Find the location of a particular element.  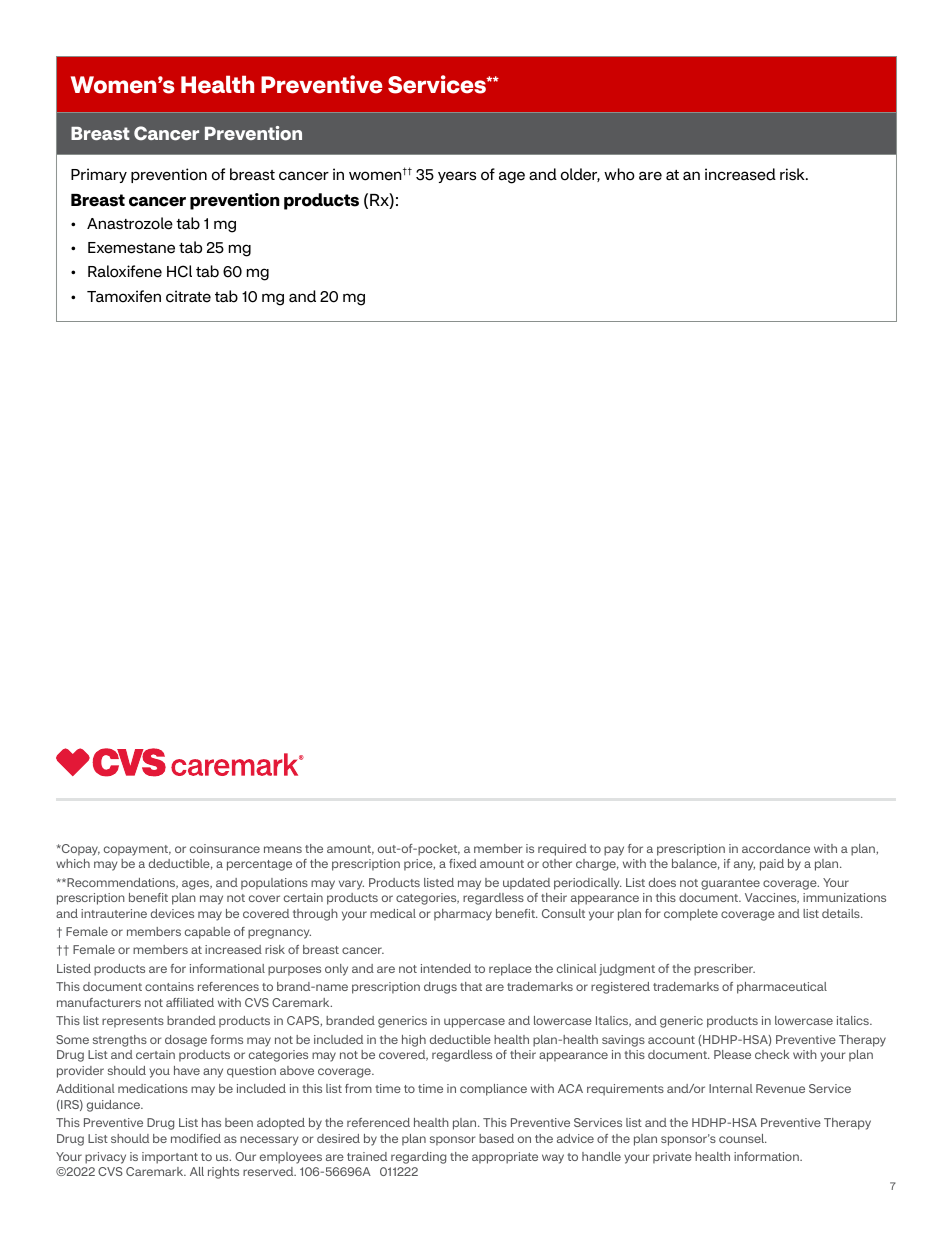

accordance is located at coordinates (776, 848).
